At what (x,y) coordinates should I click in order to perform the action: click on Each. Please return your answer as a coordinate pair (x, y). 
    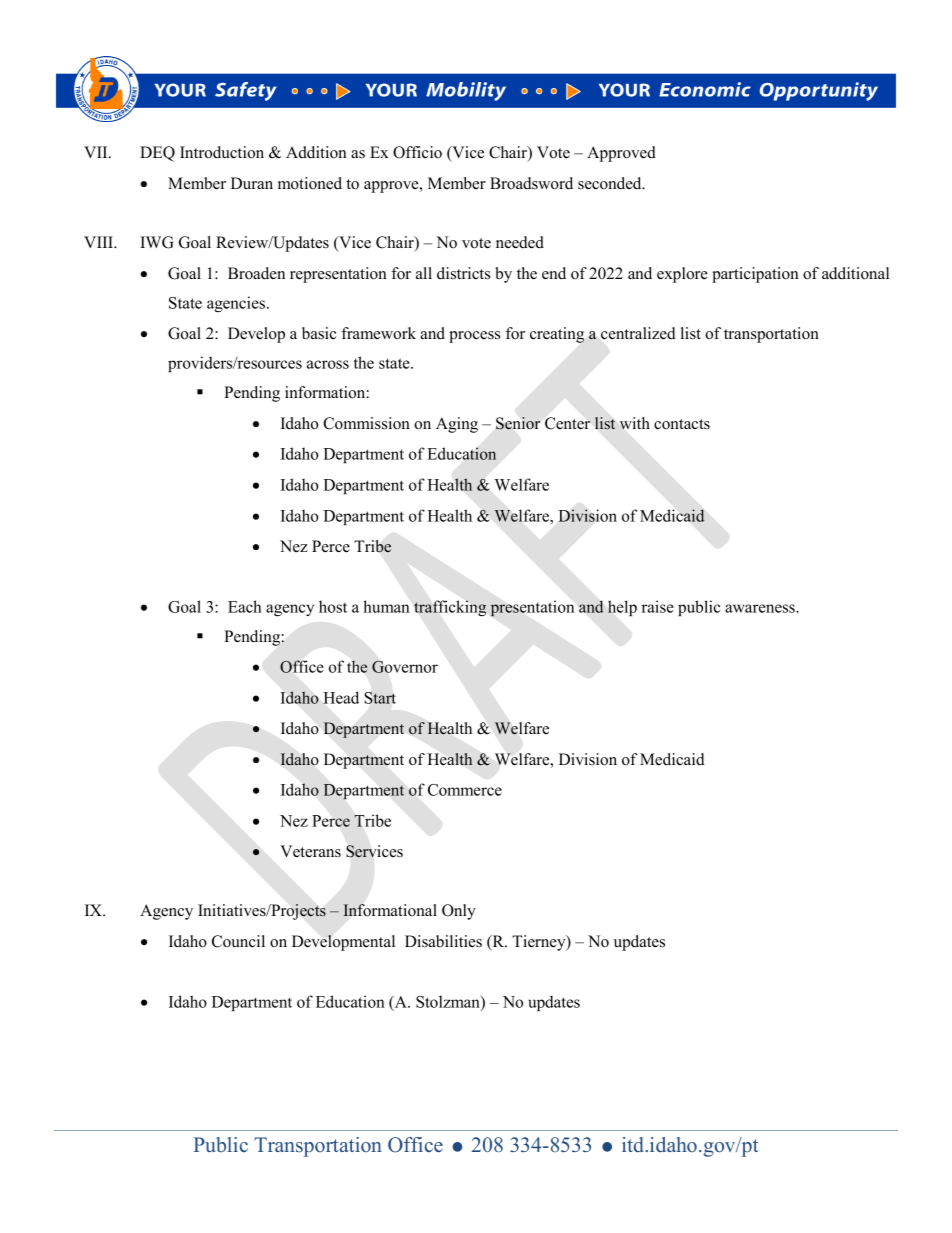
    Looking at the image, I should click on (245, 606).
